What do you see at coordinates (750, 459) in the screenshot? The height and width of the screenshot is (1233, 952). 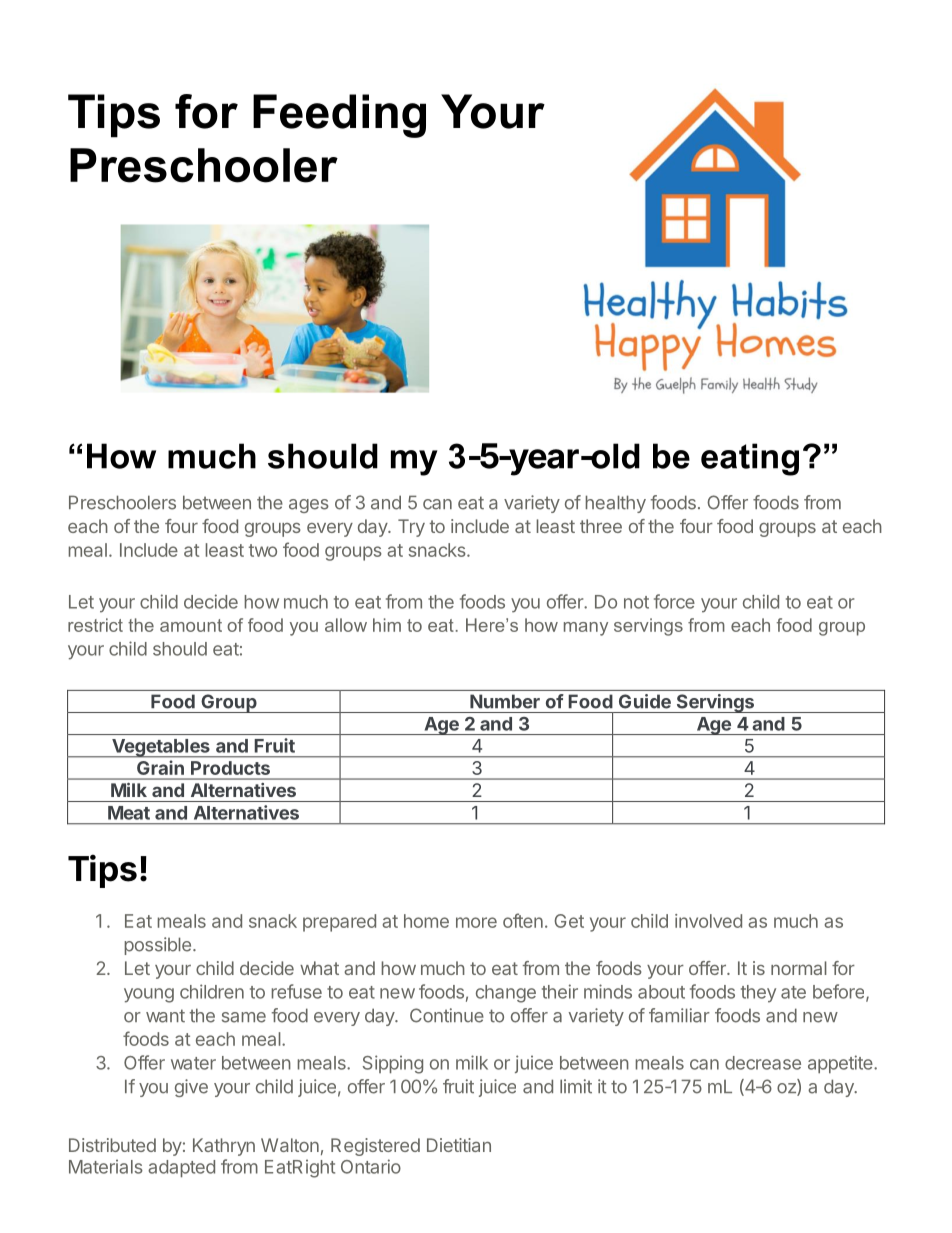 I see `eating` at bounding box center [750, 459].
